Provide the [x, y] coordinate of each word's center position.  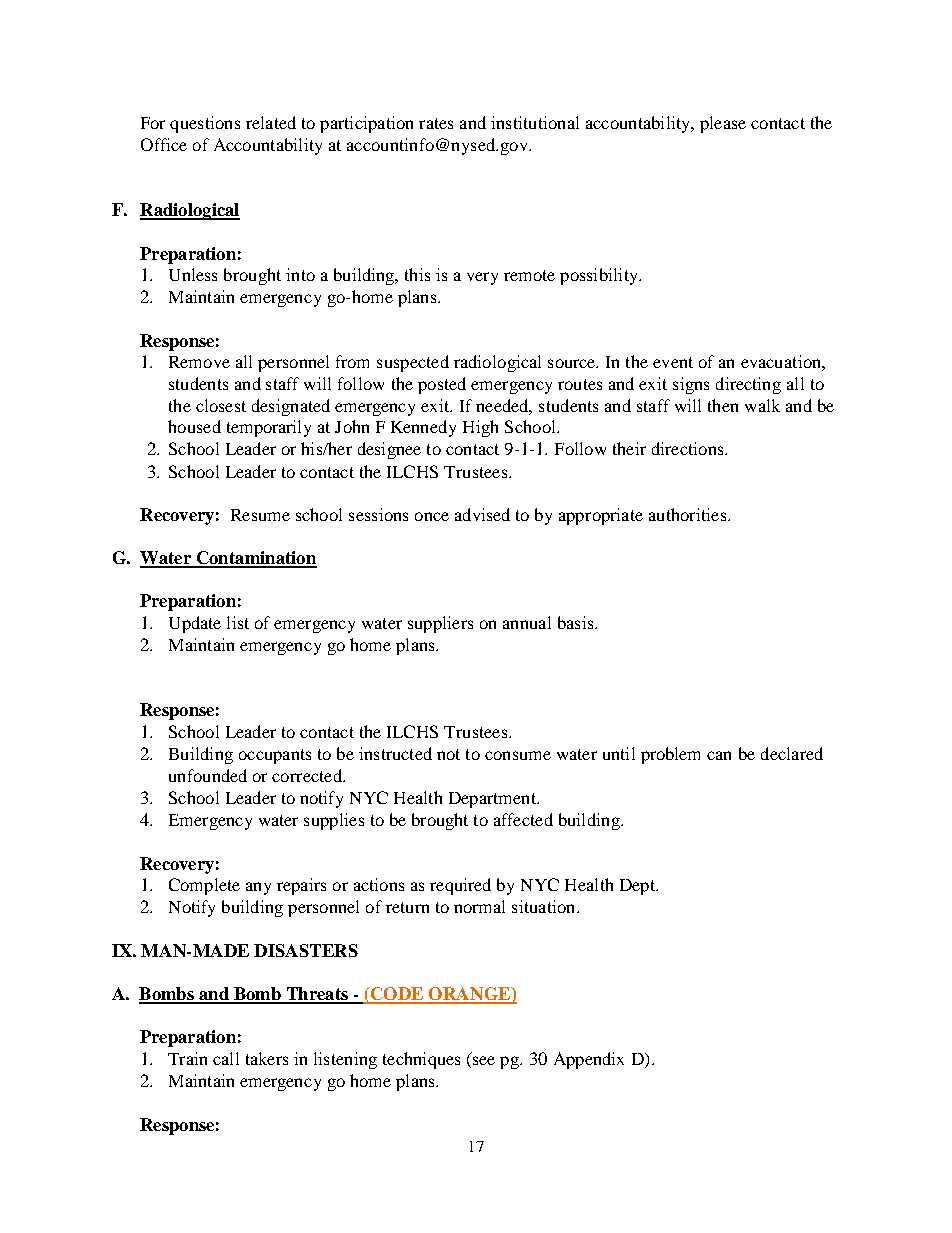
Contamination [255, 559]
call [226, 1058]
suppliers [440, 624]
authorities [687, 514]
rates [436, 123]
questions [205, 124]
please [723, 124]
